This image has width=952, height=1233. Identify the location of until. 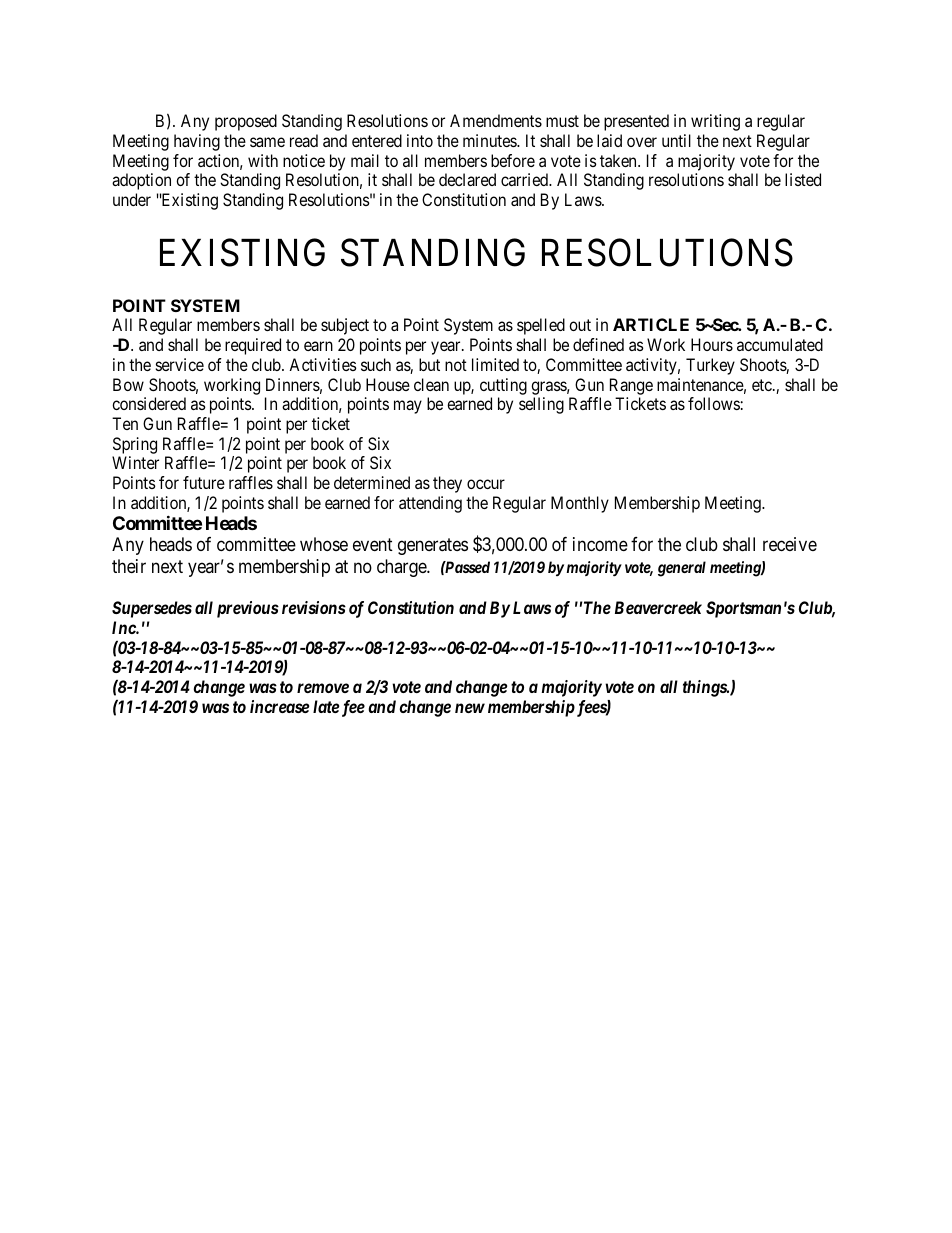
(676, 140).
